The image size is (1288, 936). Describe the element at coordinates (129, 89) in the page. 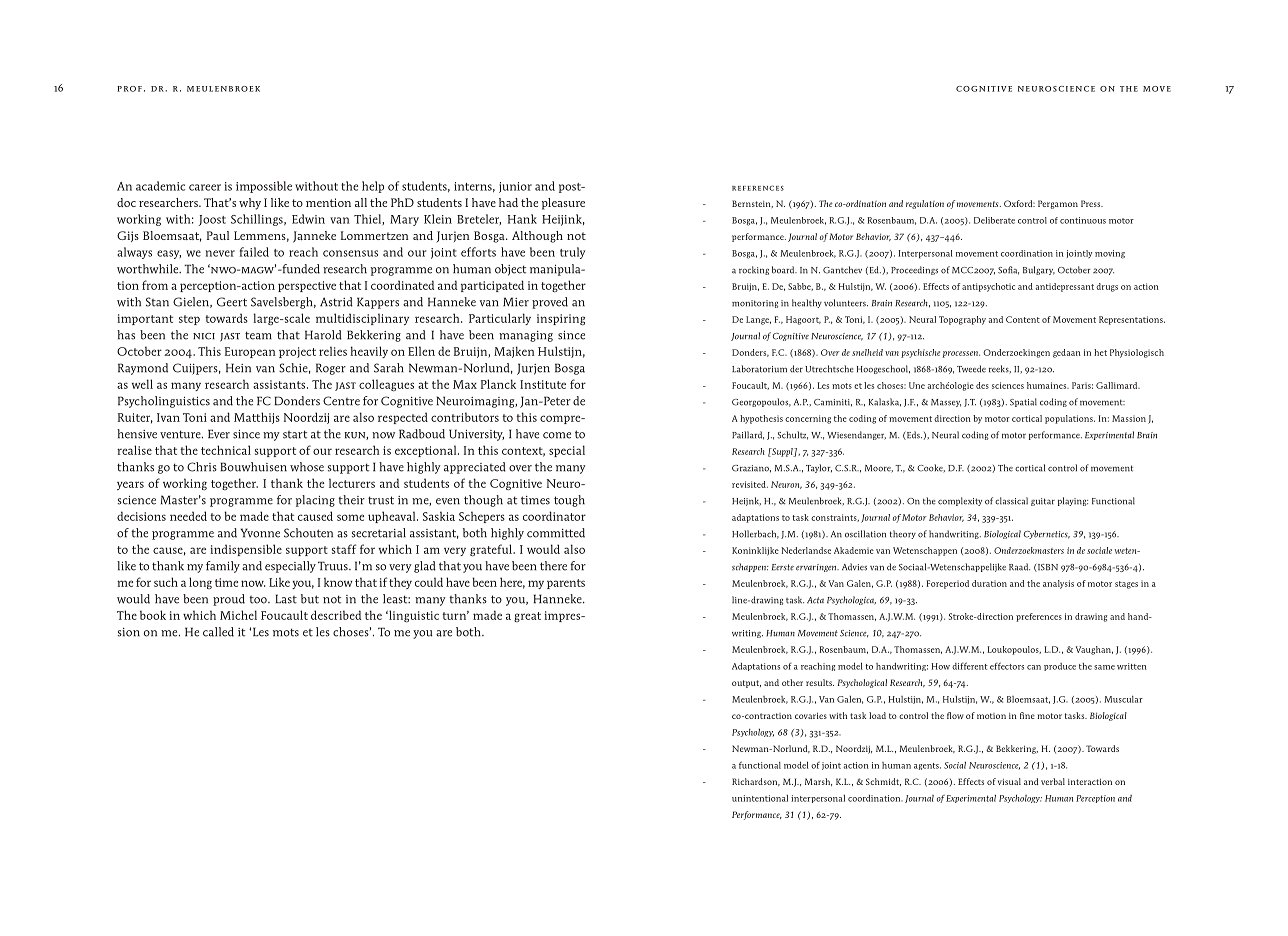

I see `prof` at that location.
